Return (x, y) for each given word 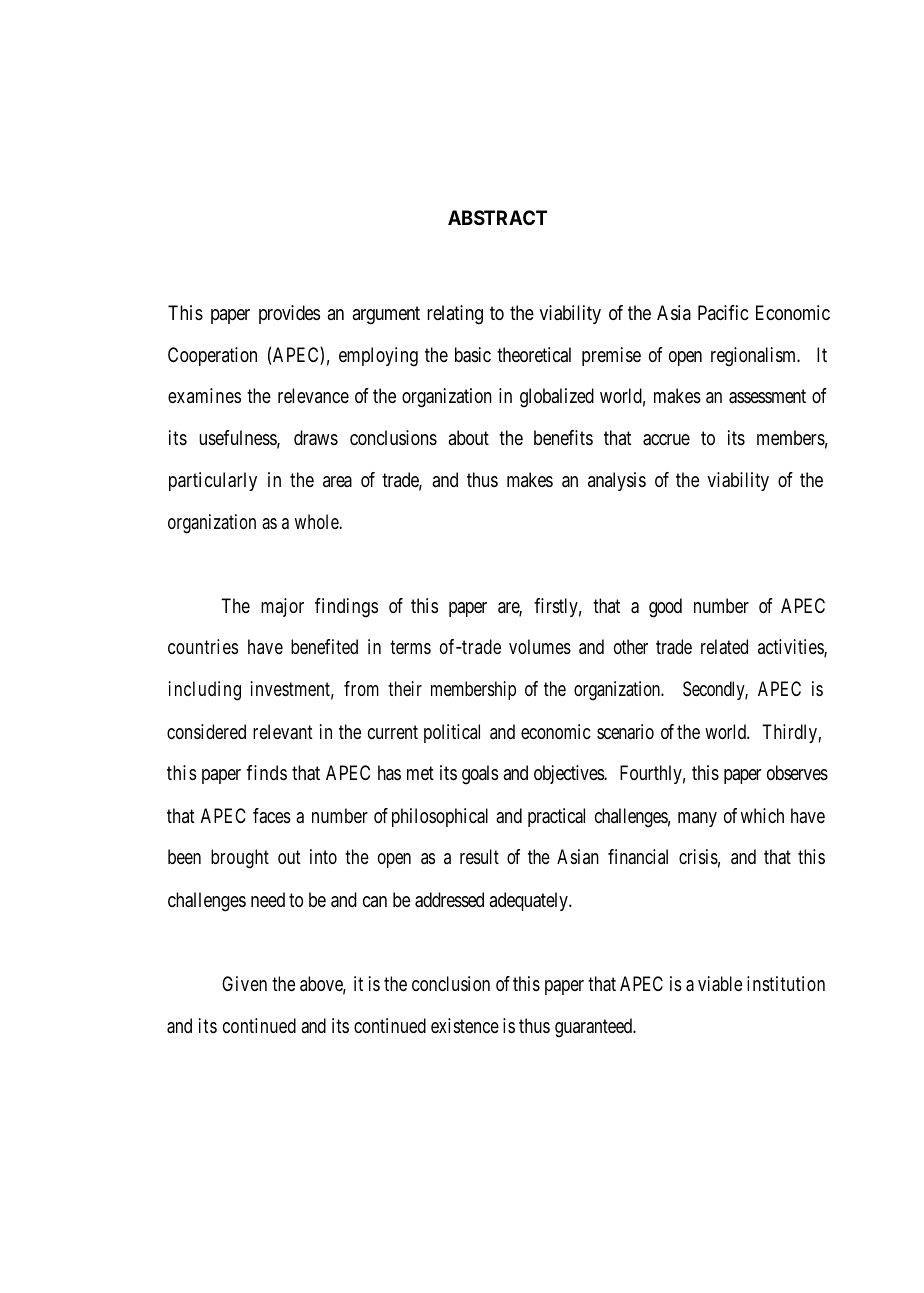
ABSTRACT (497, 217)
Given (244, 983)
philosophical (440, 817)
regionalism (755, 357)
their (405, 688)
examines (204, 395)
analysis (617, 481)
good (665, 608)
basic (473, 355)
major (282, 607)
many (697, 819)
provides (289, 314)
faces (272, 816)
